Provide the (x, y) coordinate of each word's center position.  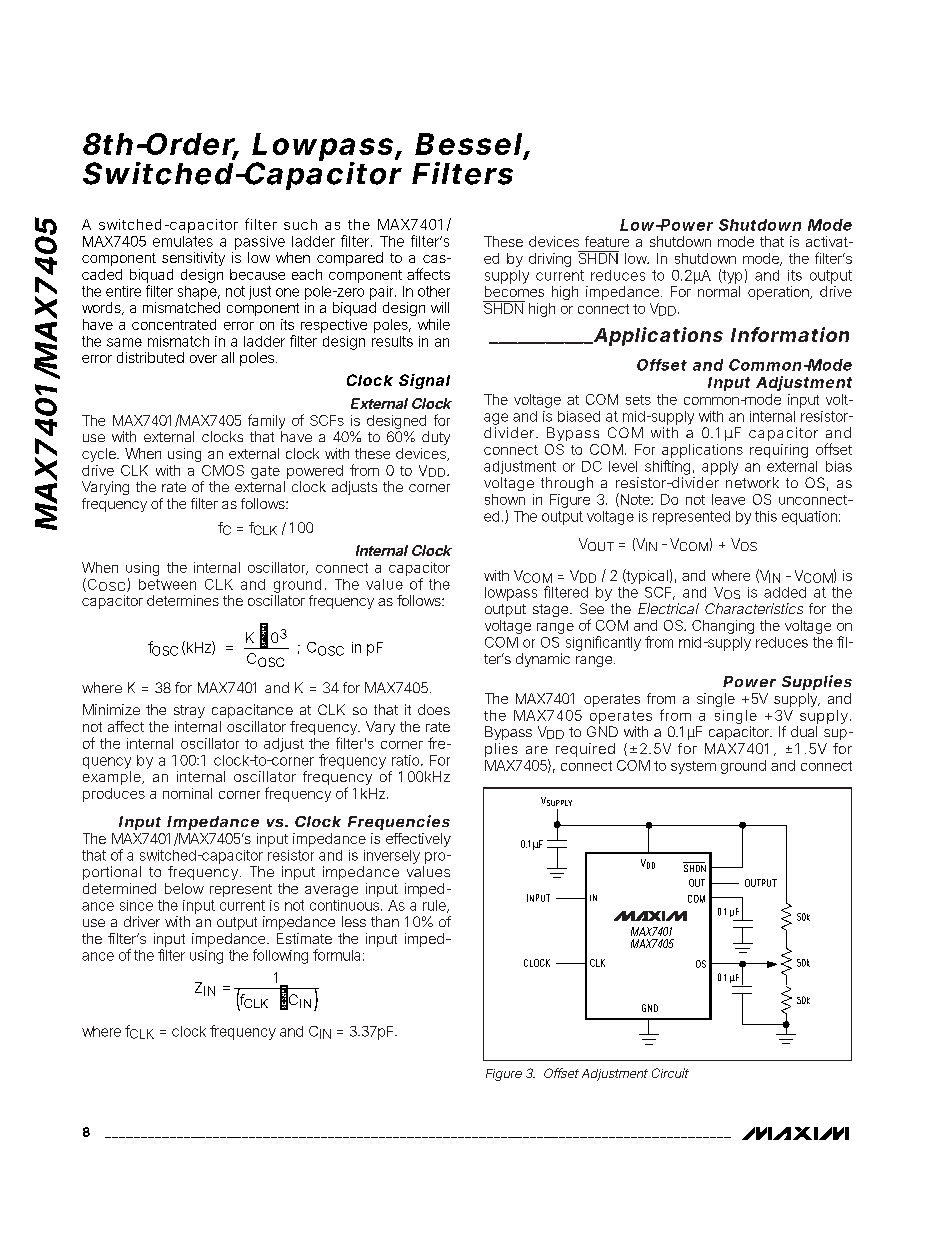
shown (505, 499)
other (434, 291)
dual (804, 731)
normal (719, 291)
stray (189, 711)
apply (720, 468)
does (434, 709)
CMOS (223, 470)
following (280, 956)
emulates (183, 241)
